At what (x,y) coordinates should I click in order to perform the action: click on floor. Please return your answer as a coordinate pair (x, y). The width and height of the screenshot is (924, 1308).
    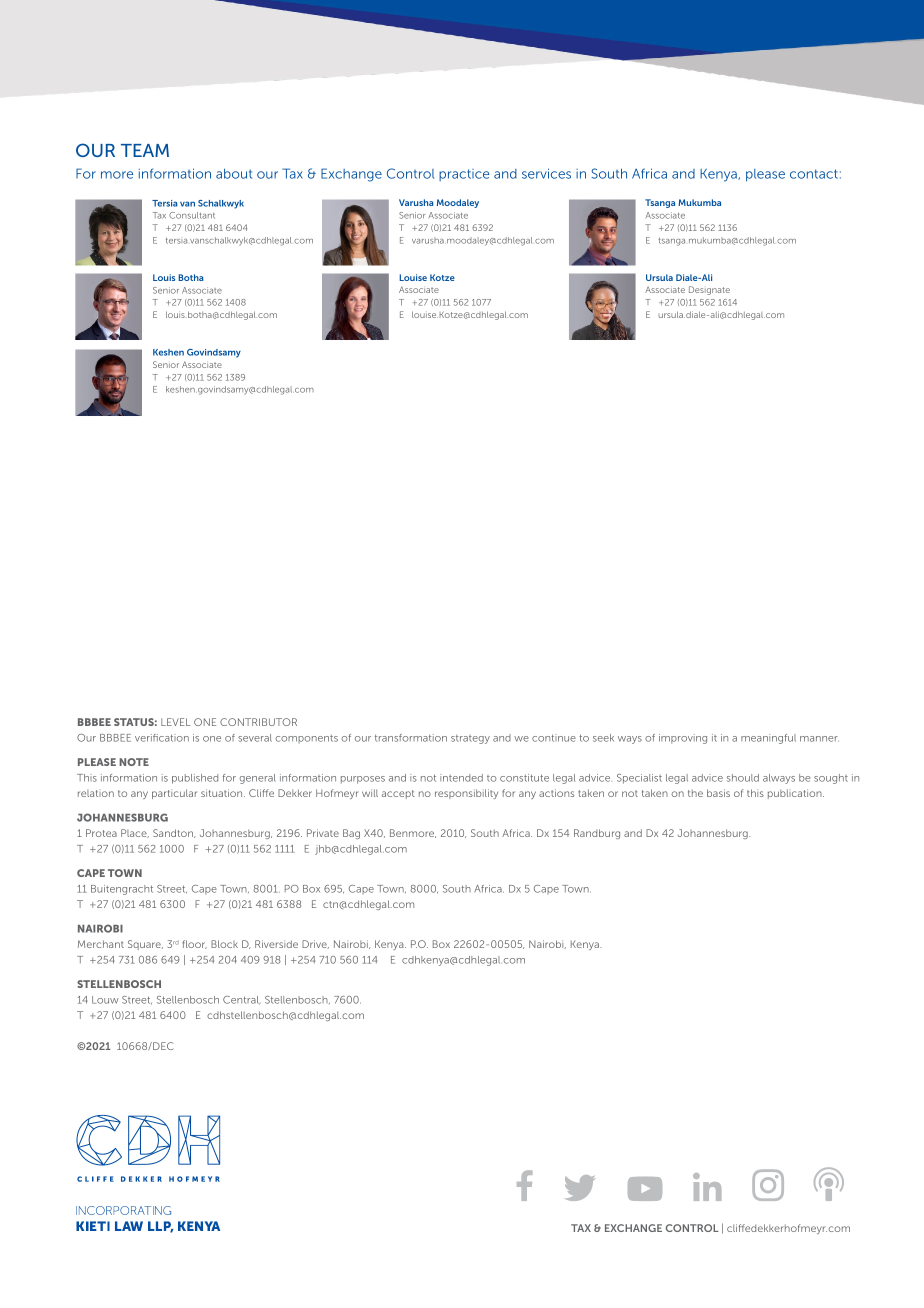
    Looking at the image, I should click on (194, 944).
